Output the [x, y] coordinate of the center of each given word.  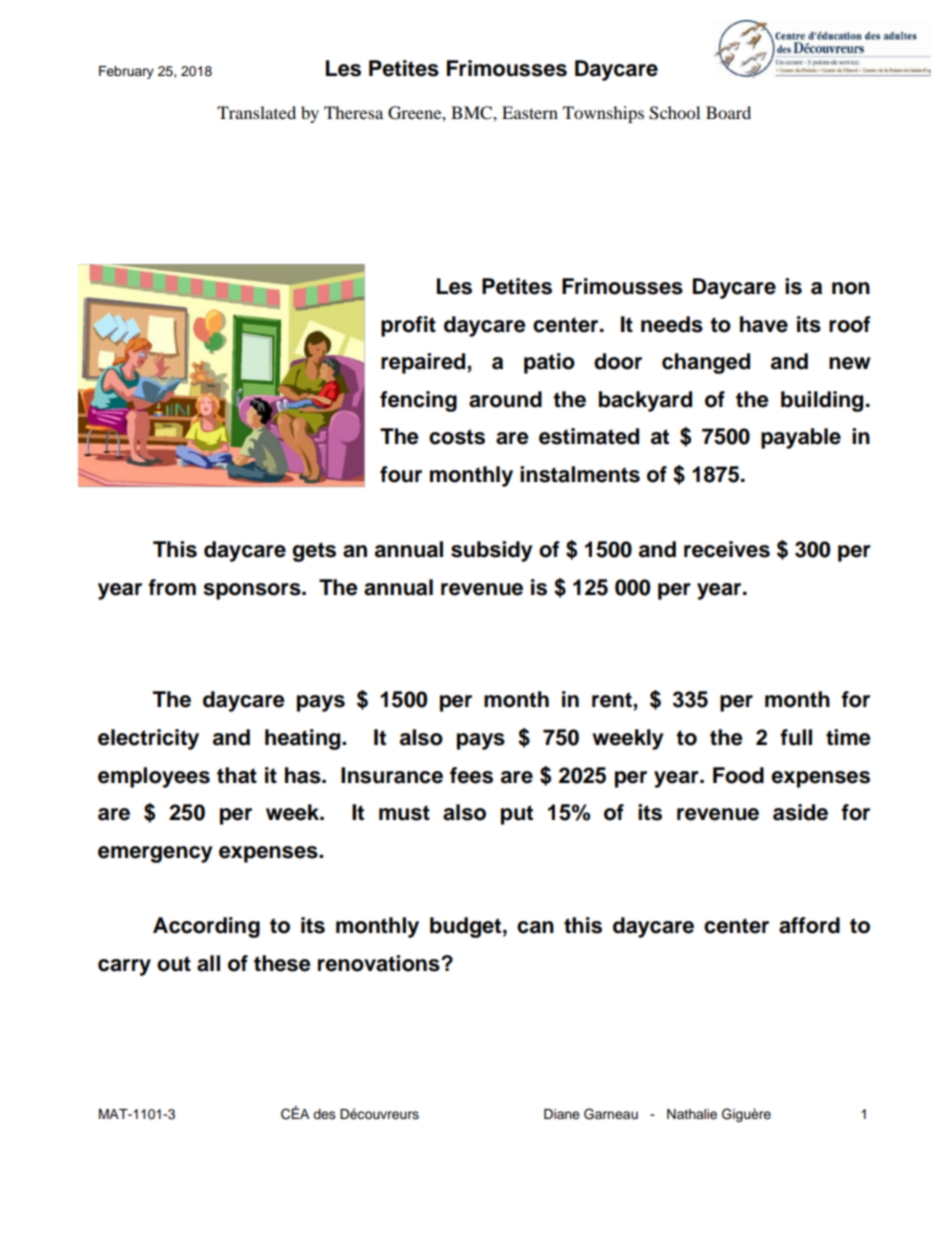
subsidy [492, 551]
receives [727, 549]
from [172, 587]
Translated [256, 112]
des [324, 1114]
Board [728, 112]
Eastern [530, 112]
